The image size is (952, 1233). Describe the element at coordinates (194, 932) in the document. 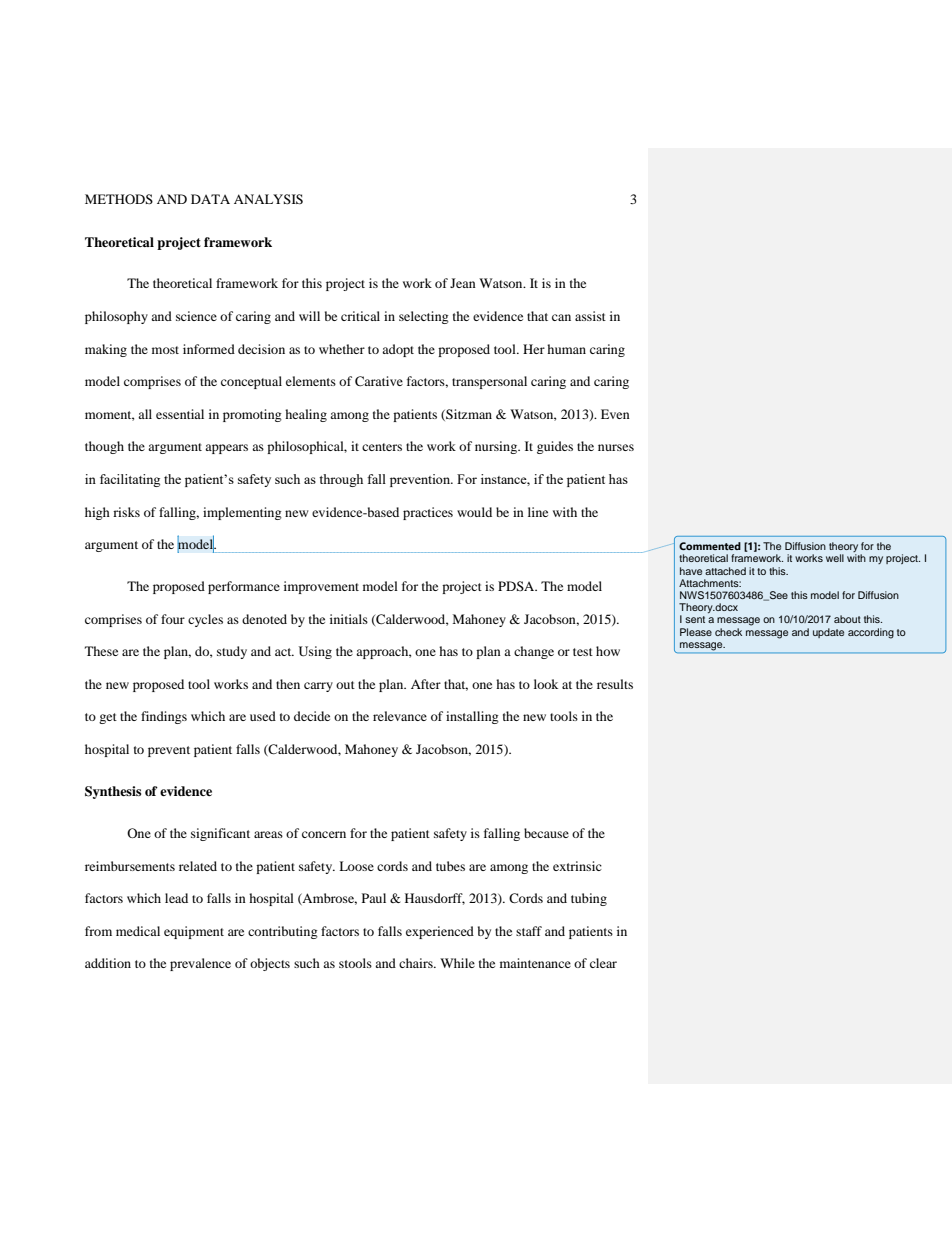

I see `equipment` at that location.
